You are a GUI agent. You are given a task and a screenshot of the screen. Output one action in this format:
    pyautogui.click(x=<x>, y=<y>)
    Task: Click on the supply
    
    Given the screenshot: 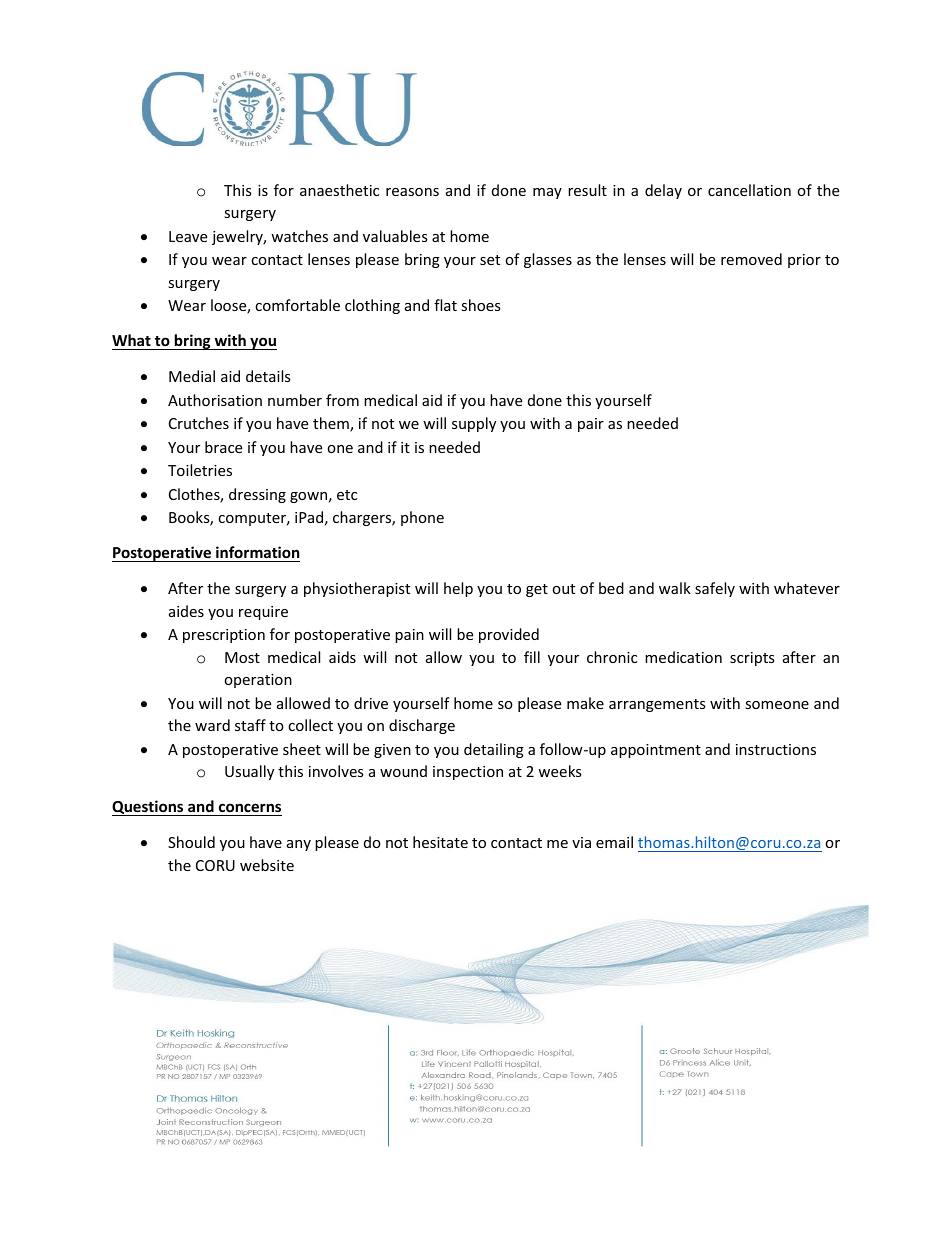 What is the action you would take?
    pyautogui.click(x=474, y=424)
